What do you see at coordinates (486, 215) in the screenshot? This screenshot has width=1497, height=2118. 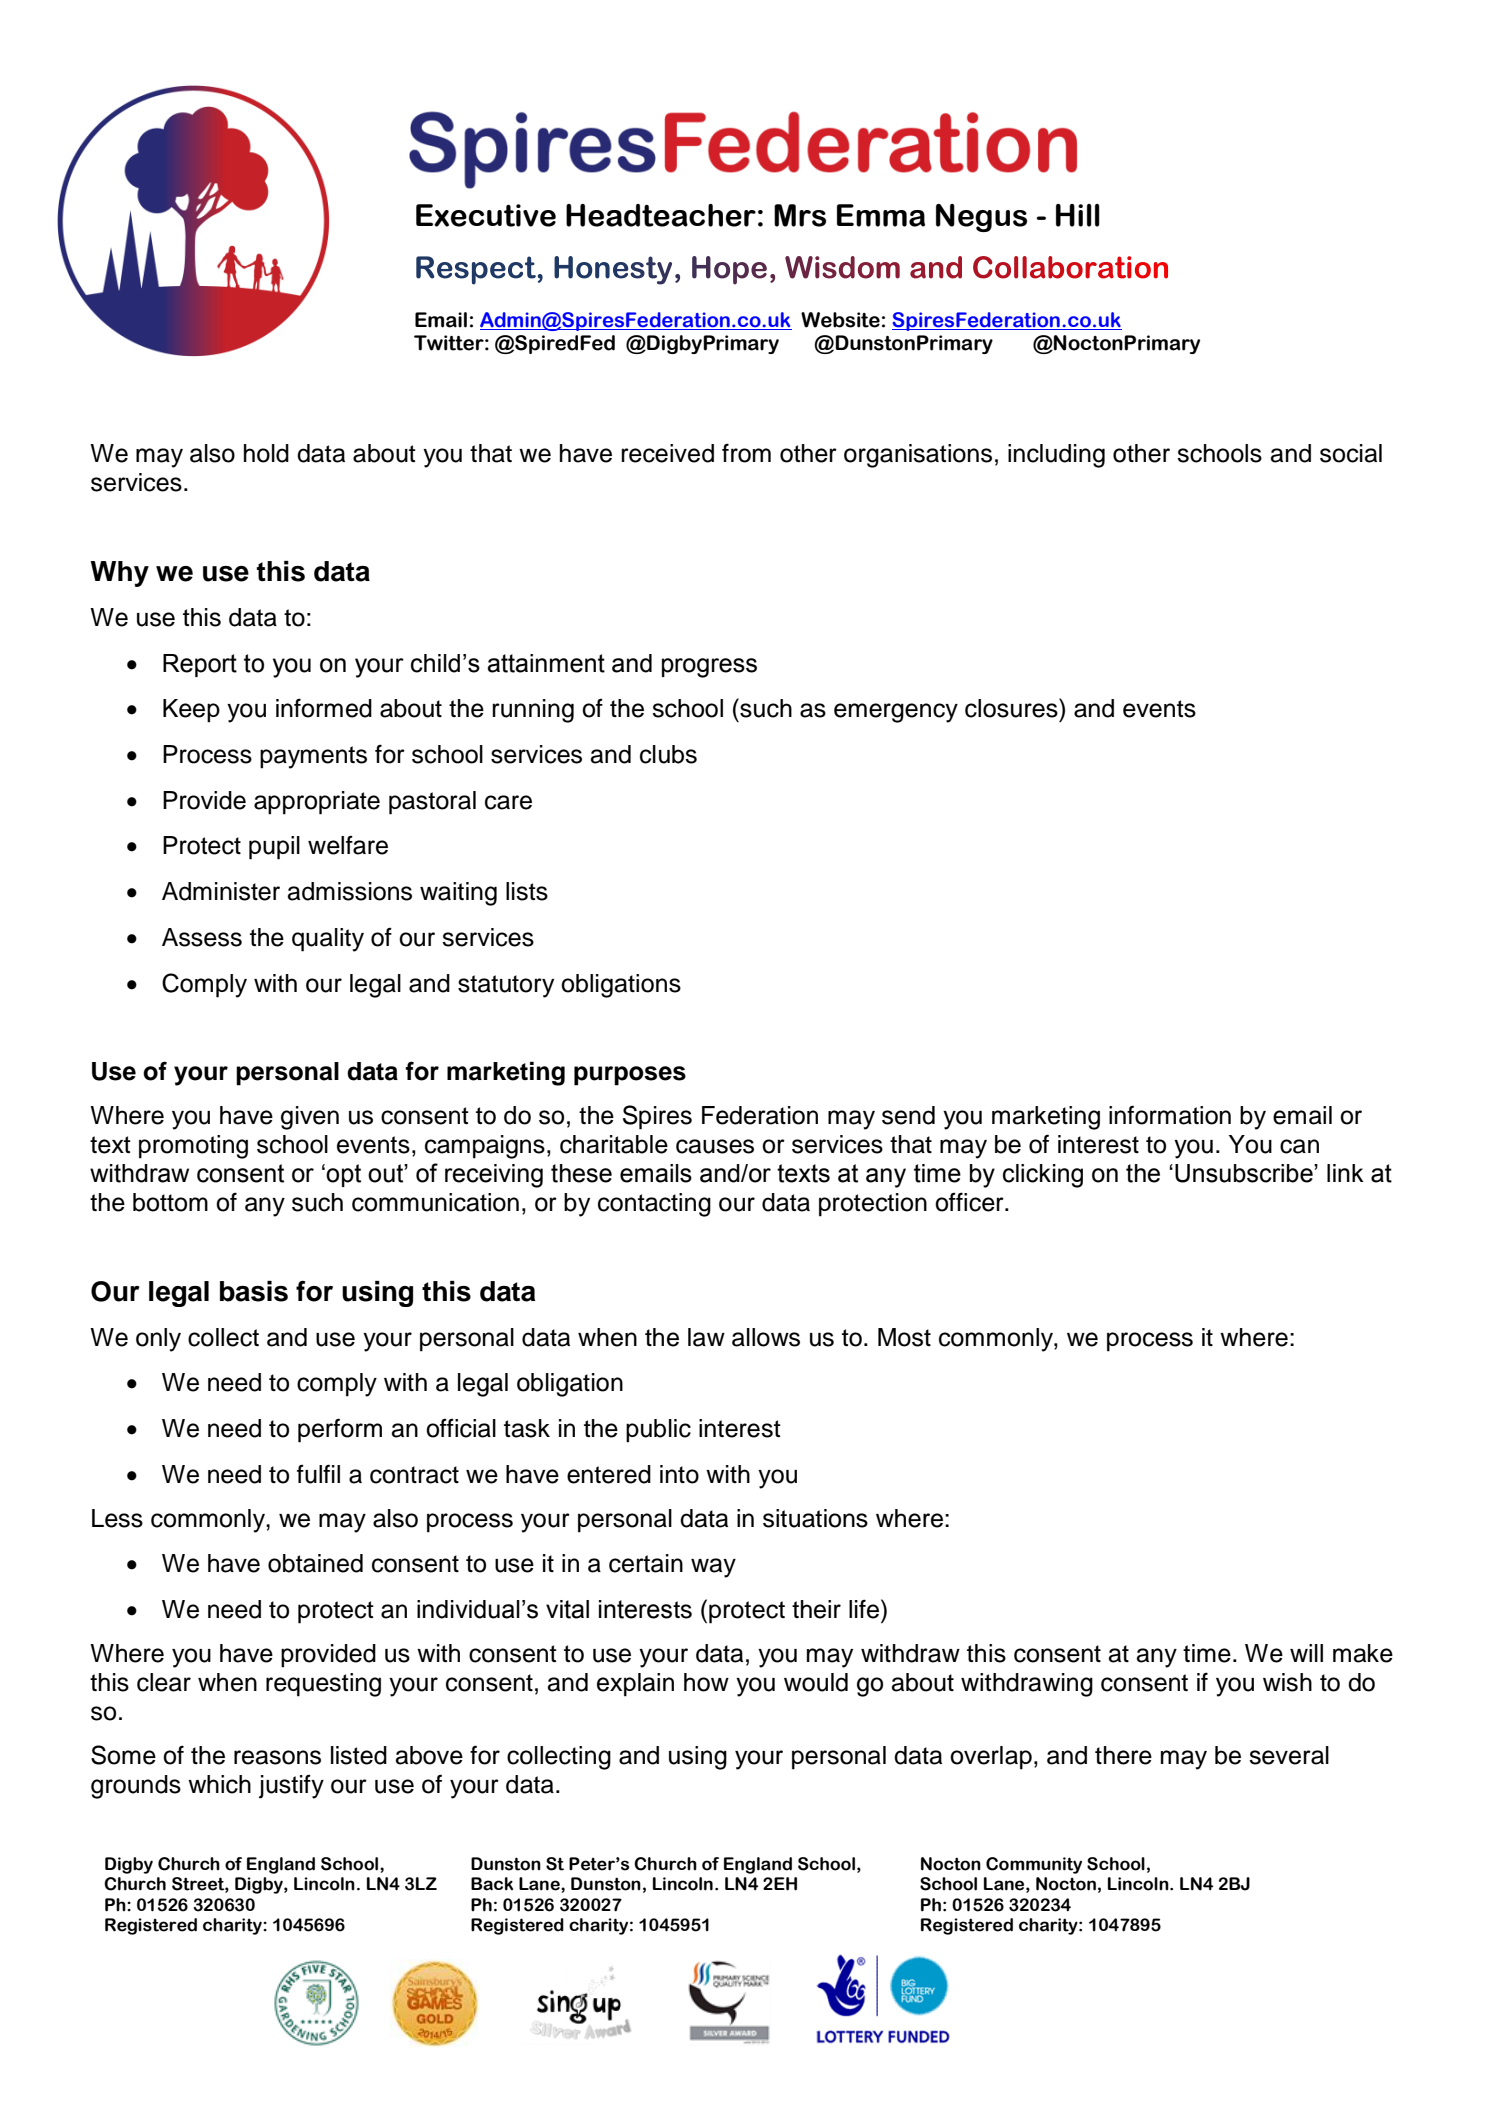 I see `Executive` at bounding box center [486, 215].
